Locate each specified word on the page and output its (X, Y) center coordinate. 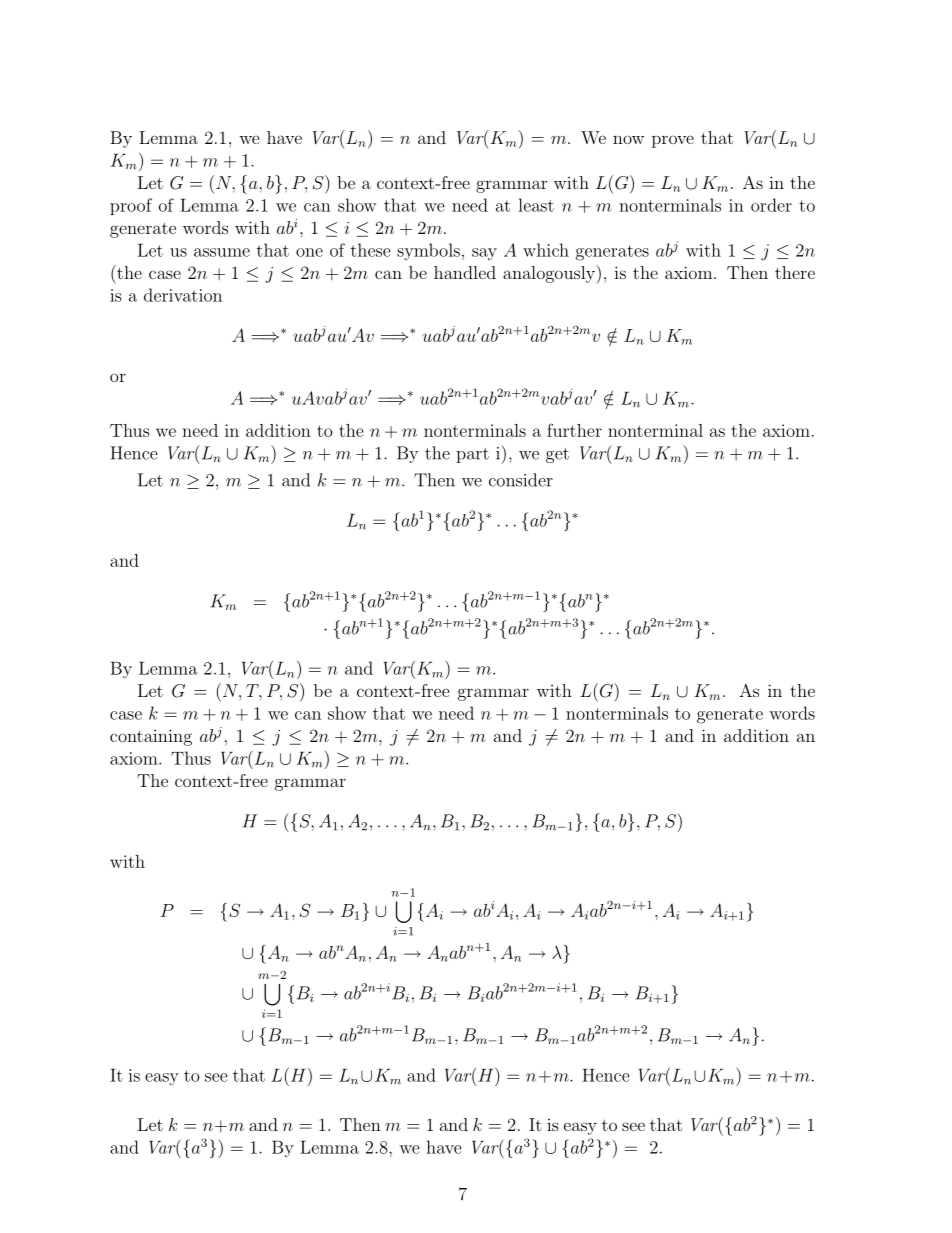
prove (673, 141)
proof (131, 206)
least (536, 205)
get (557, 455)
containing (151, 737)
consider (521, 480)
